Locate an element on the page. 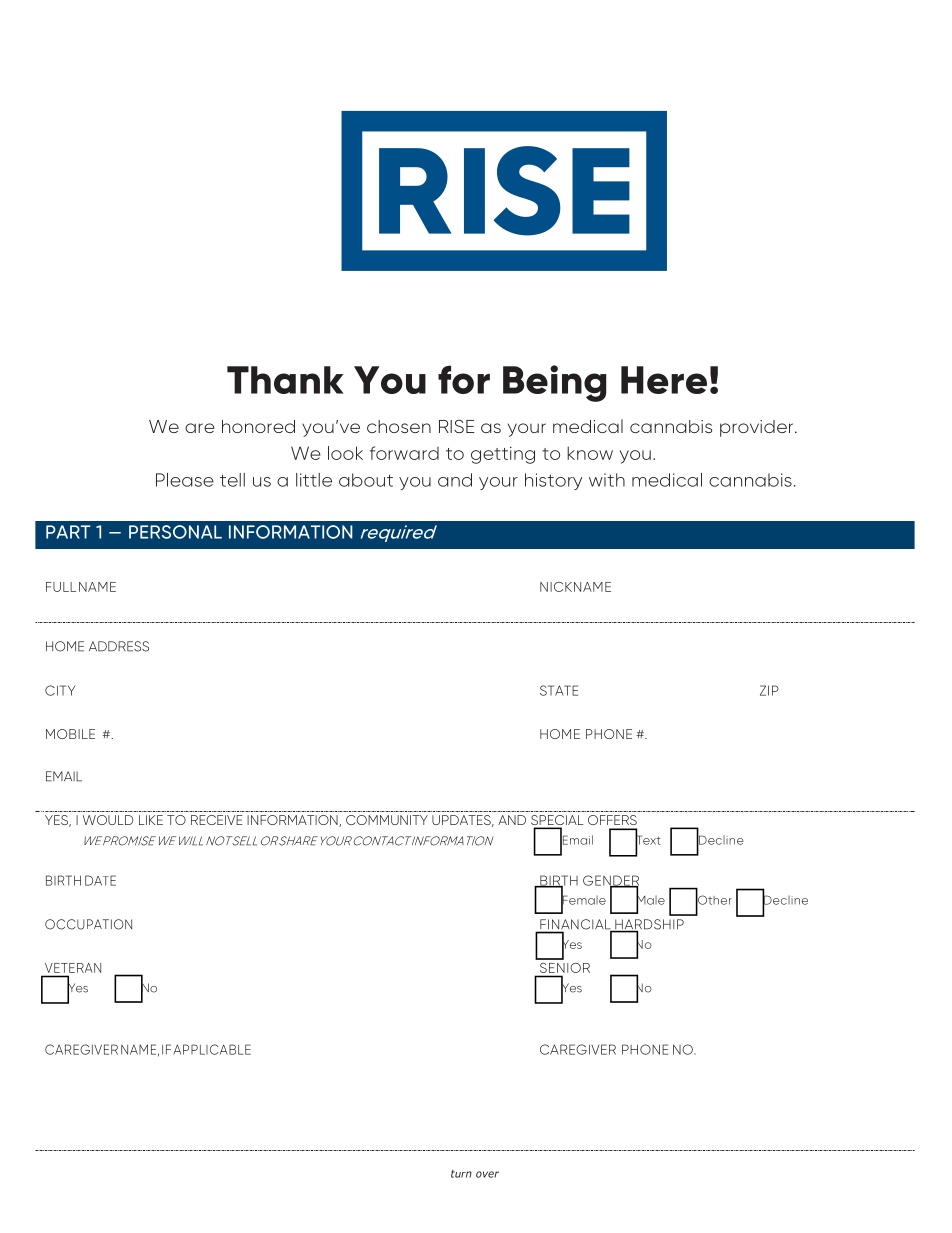  Here is located at coordinates (664, 380).
